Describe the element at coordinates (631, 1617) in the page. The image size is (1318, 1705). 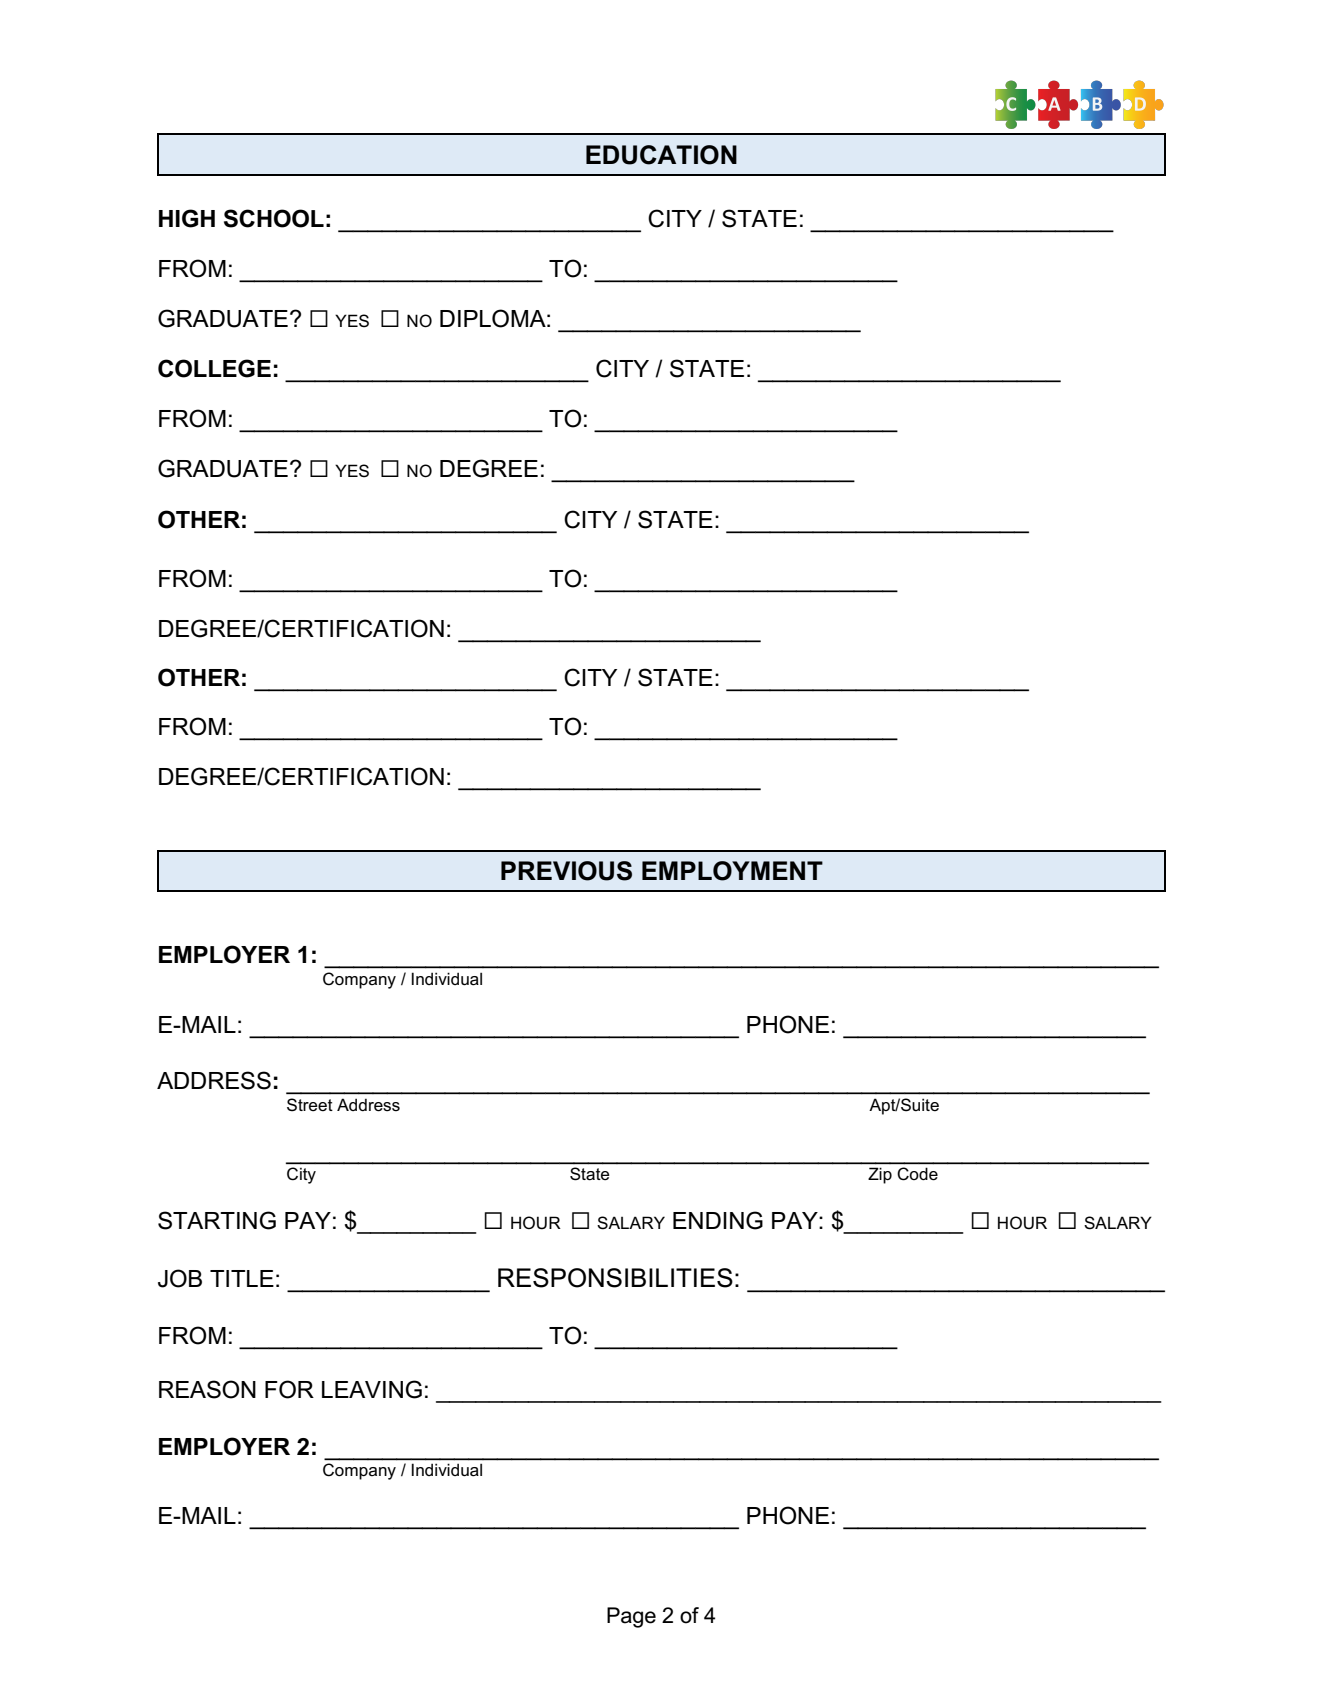
I see `Page` at that location.
